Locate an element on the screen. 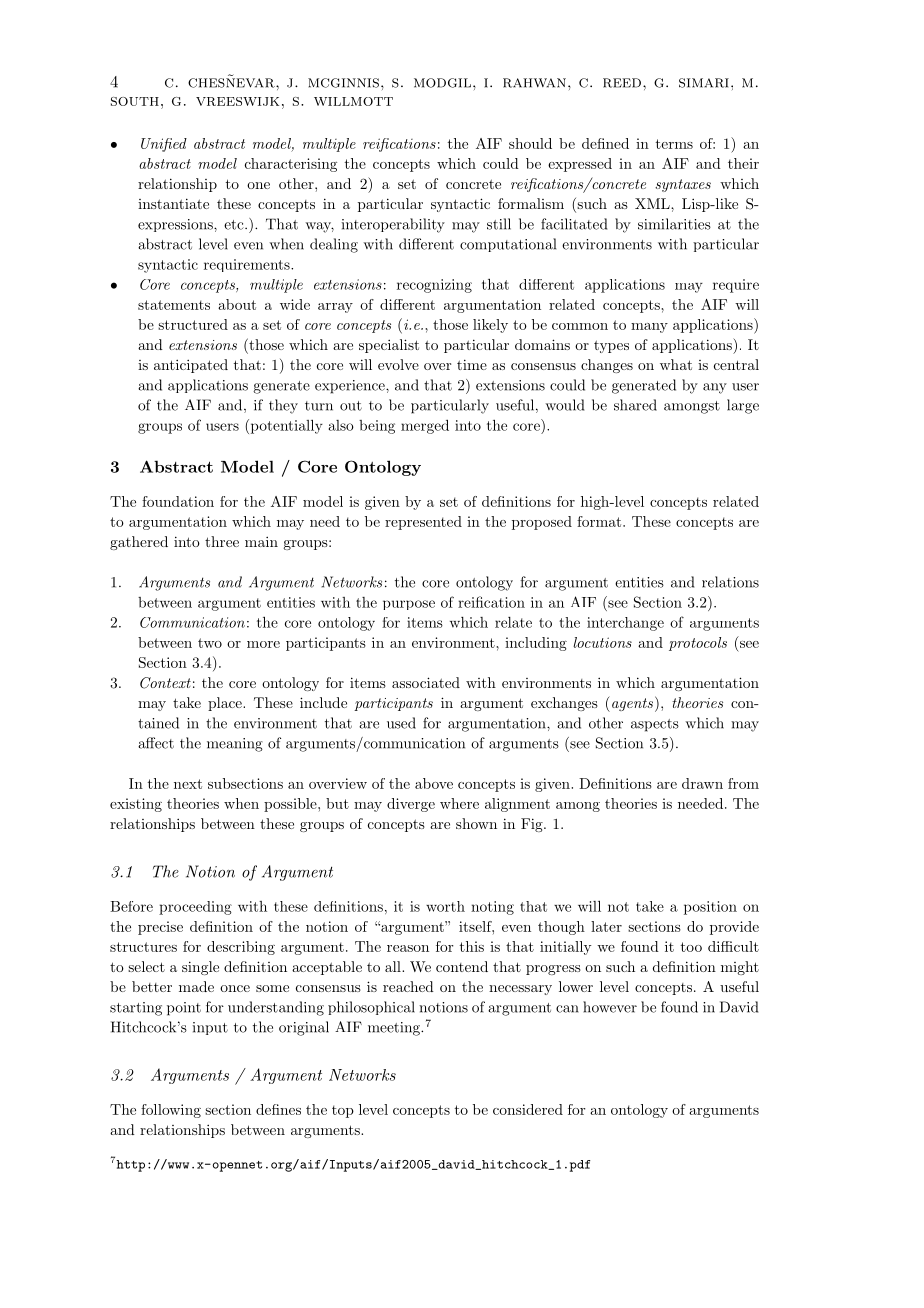 The height and width of the screenshot is (1308, 924). anticipated is located at coordinates (191, 366).
